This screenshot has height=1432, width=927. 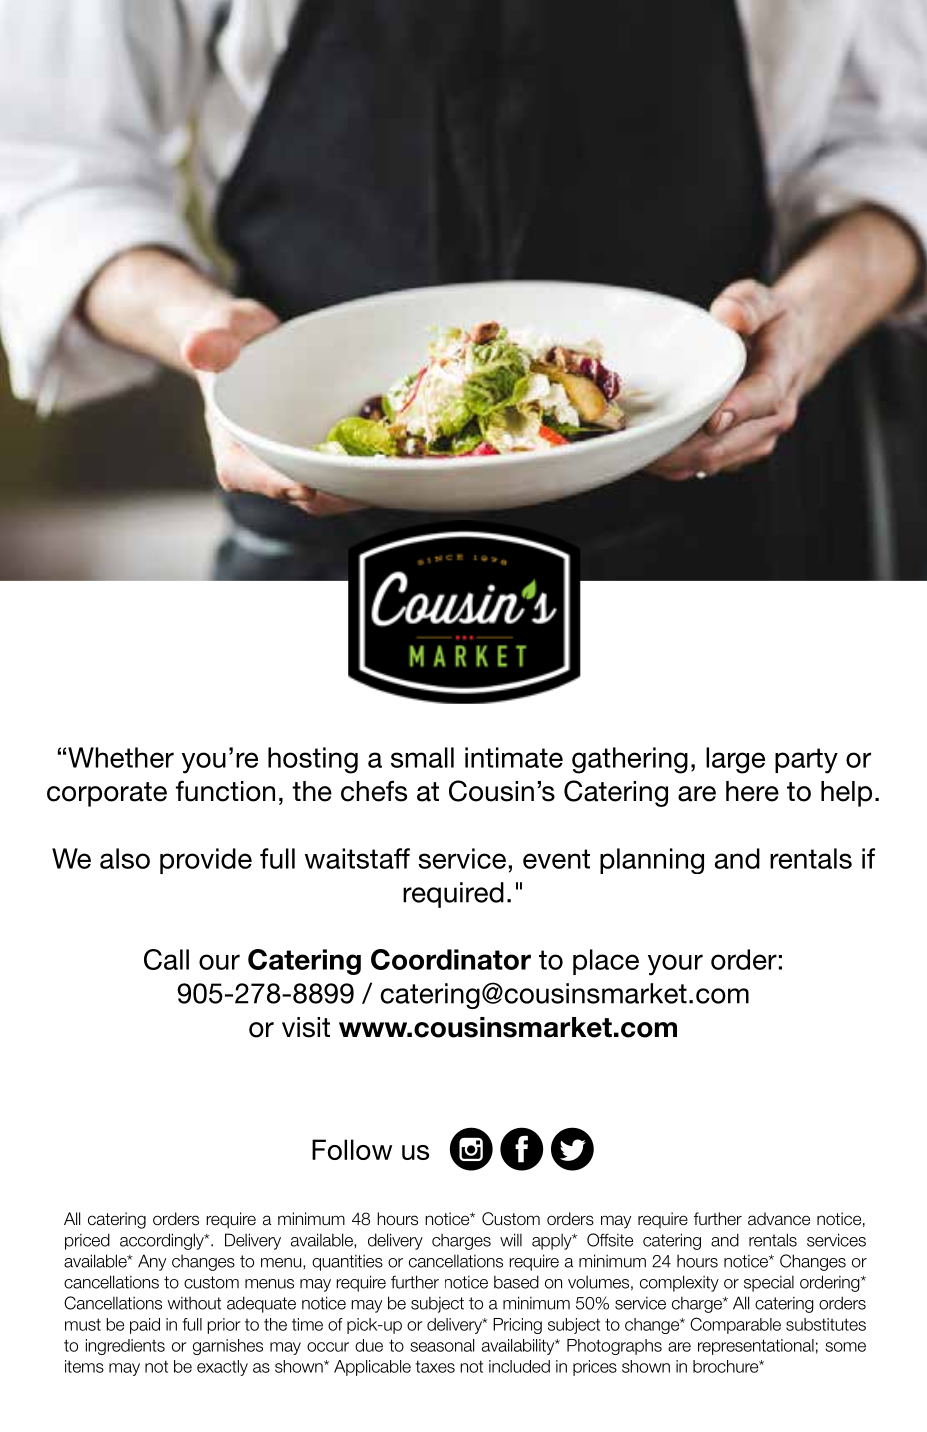 What do you see at coordinates (166, 959) in the screenshot?
I see `Call` at bounding box center [166, 959].
